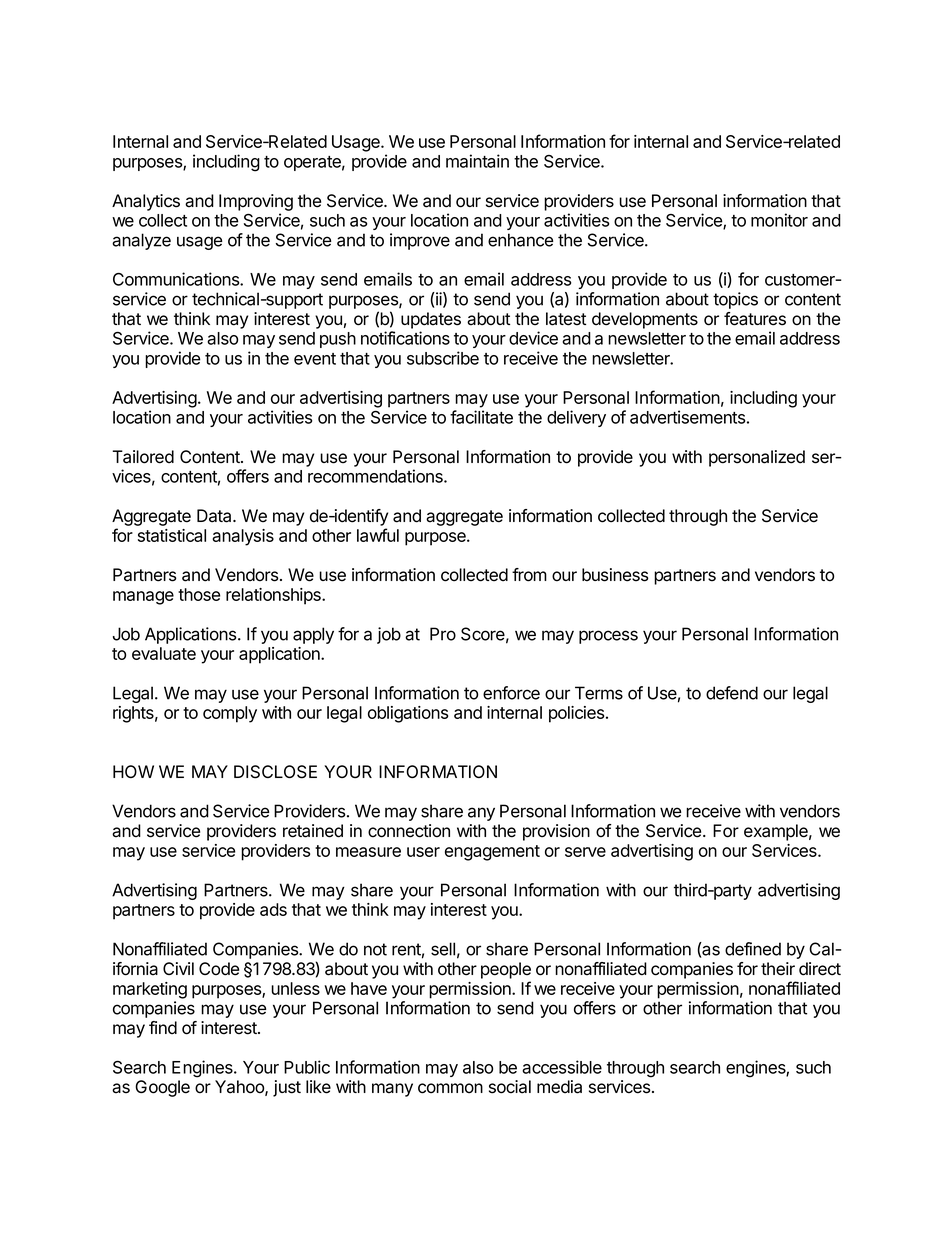  I want to click on Improving, so click(256, 202).
